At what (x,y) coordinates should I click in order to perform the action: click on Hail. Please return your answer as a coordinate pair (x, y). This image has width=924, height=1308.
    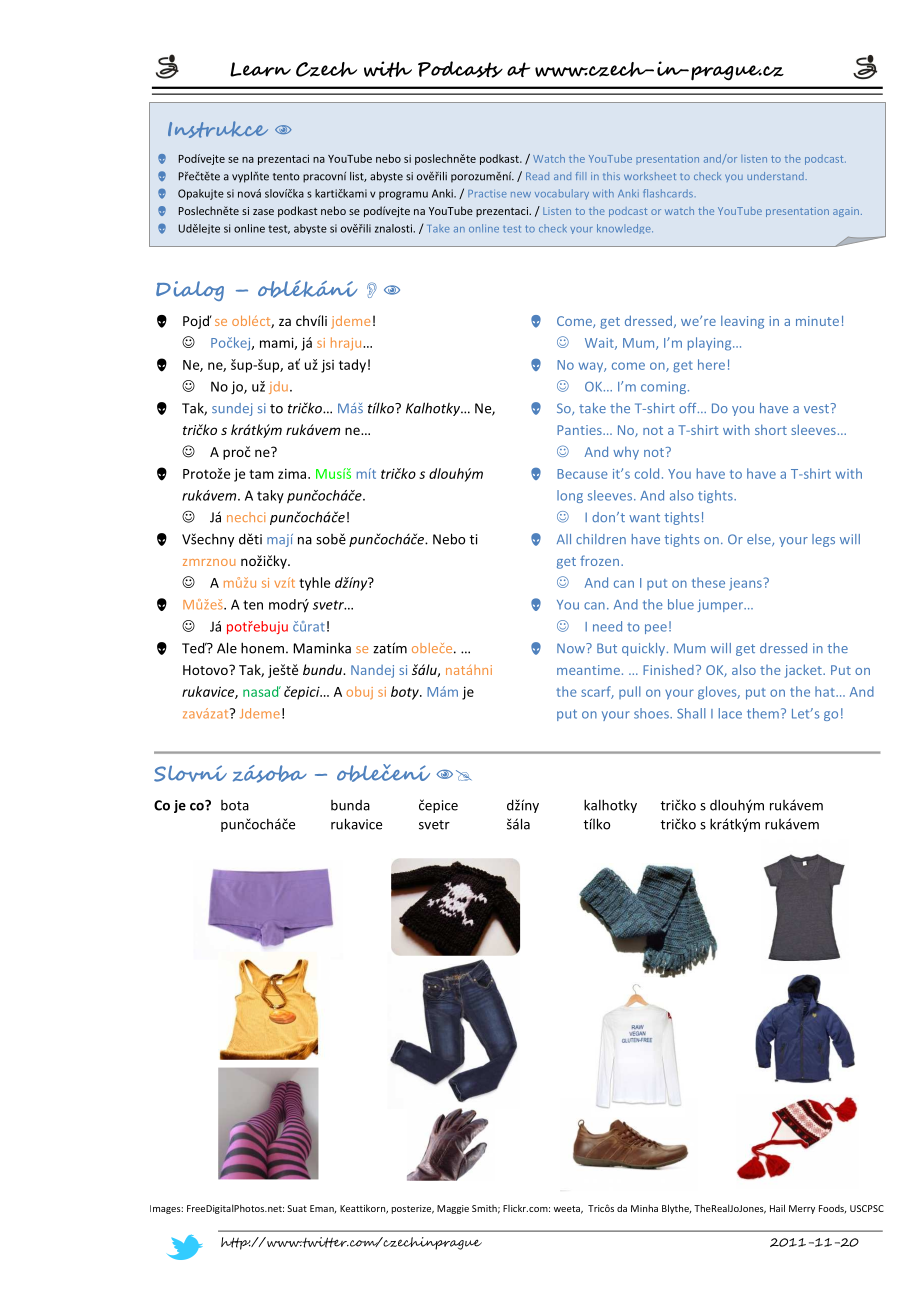
    Looking at the image, I should click on (777, 1208).
